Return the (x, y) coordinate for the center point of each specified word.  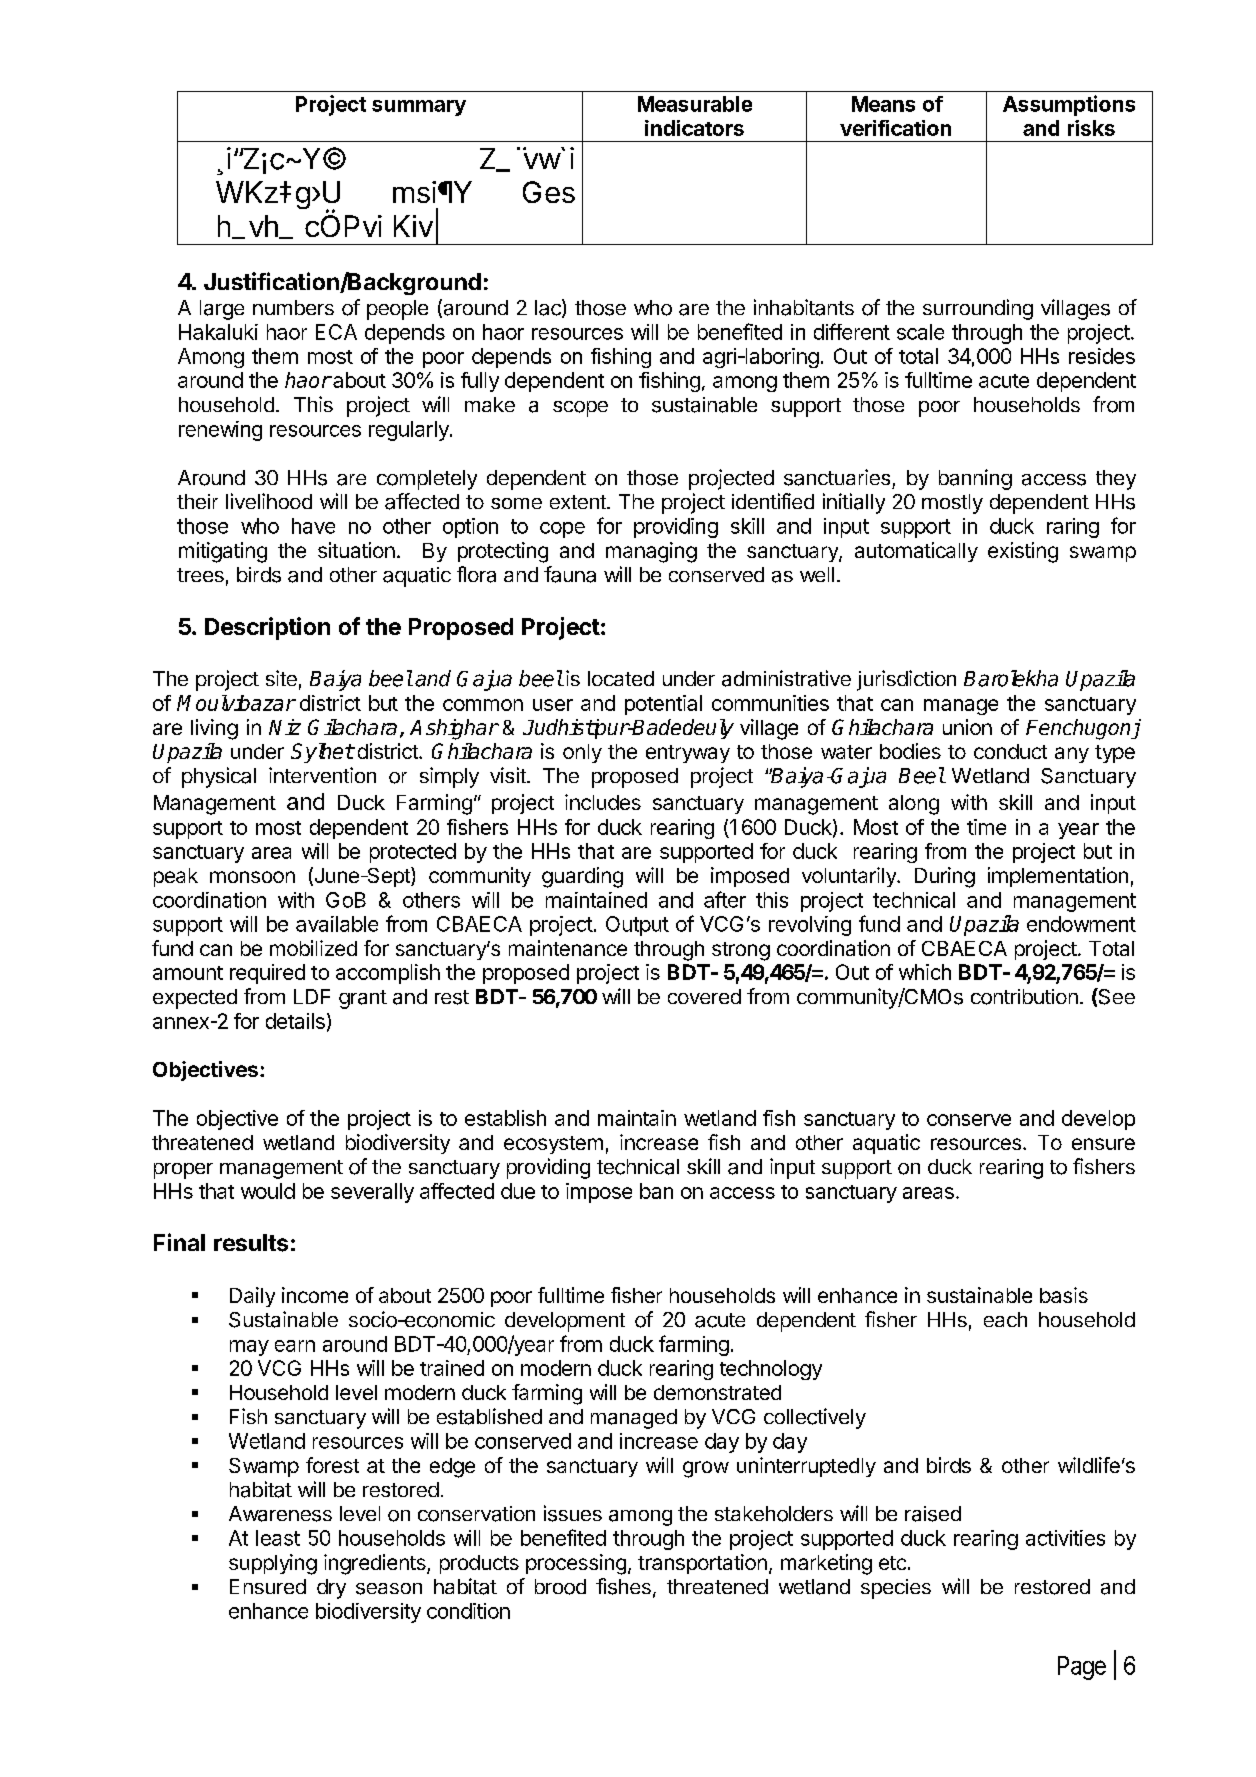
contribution (1024, 997)
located (621, 678)
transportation (702, 1564)
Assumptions (1069, 105)
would (268, 1191)
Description (267, 628)
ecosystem (553, 1145)
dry (331, 1589)
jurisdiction (906, 680)
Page (1082, 1668)
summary (419, 108)
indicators (694, 128)
